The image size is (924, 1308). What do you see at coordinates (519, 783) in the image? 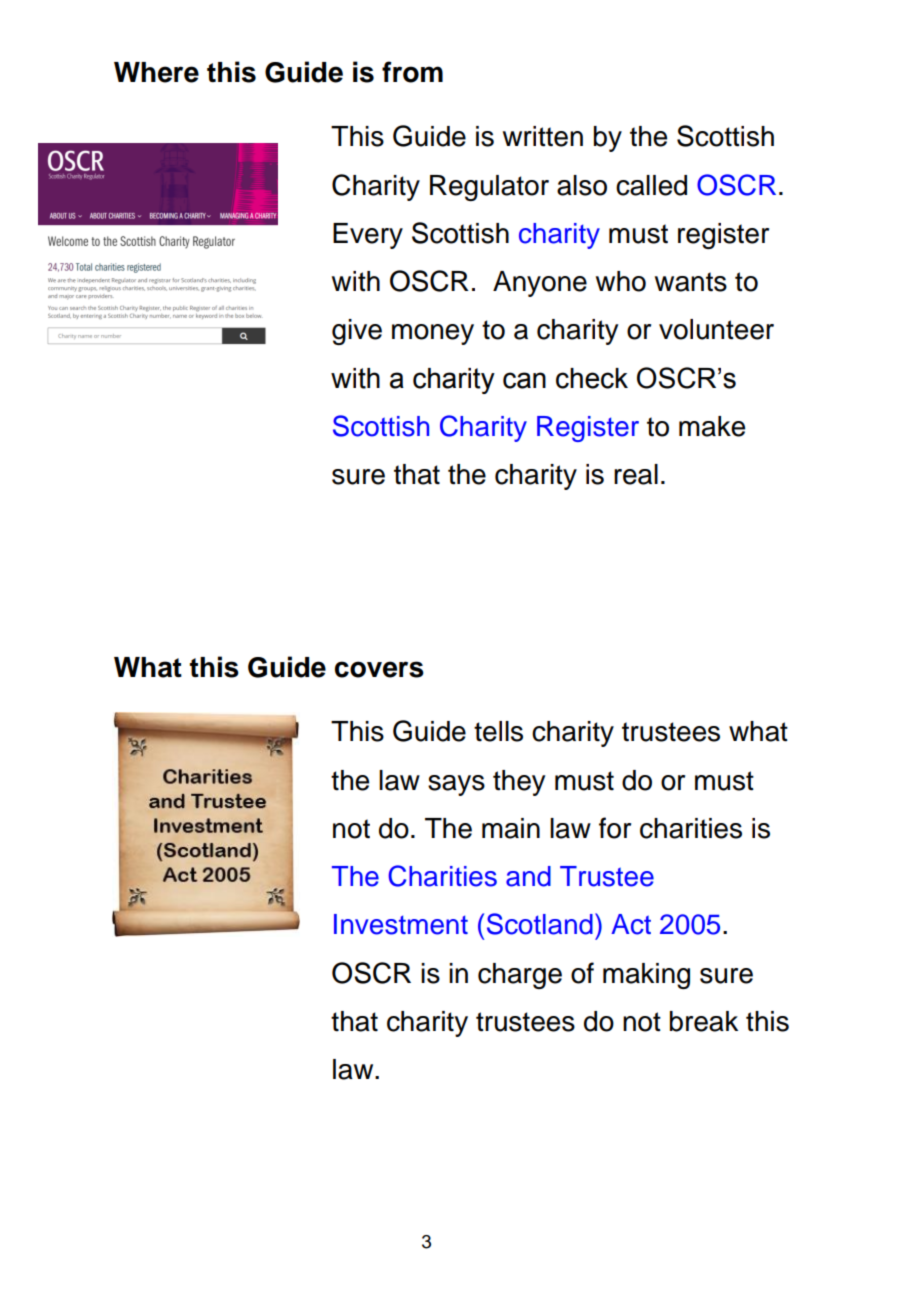
I see `they` at bounding box center [519, 783].
